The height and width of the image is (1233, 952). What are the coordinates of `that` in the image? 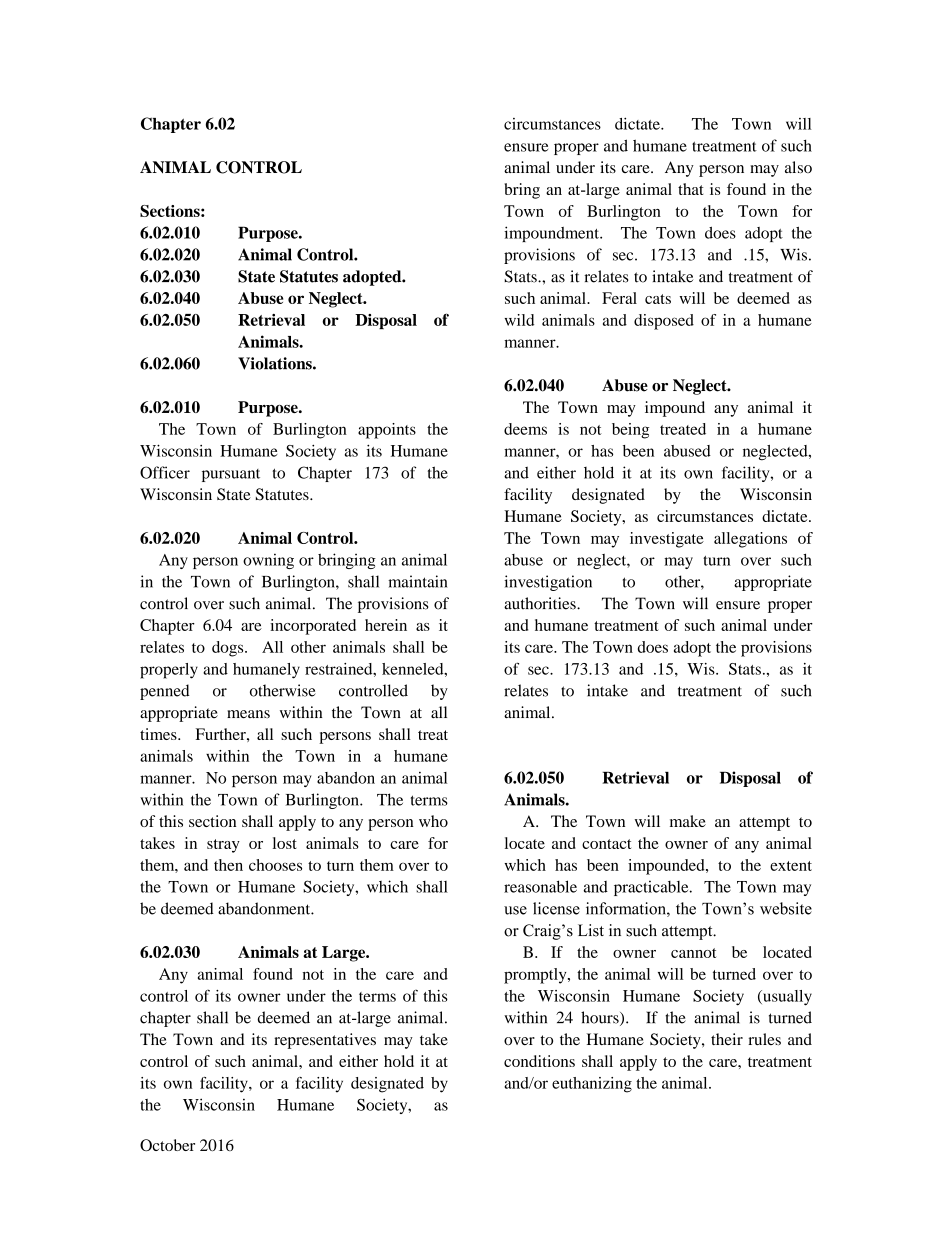 It's located at (690, 189).
